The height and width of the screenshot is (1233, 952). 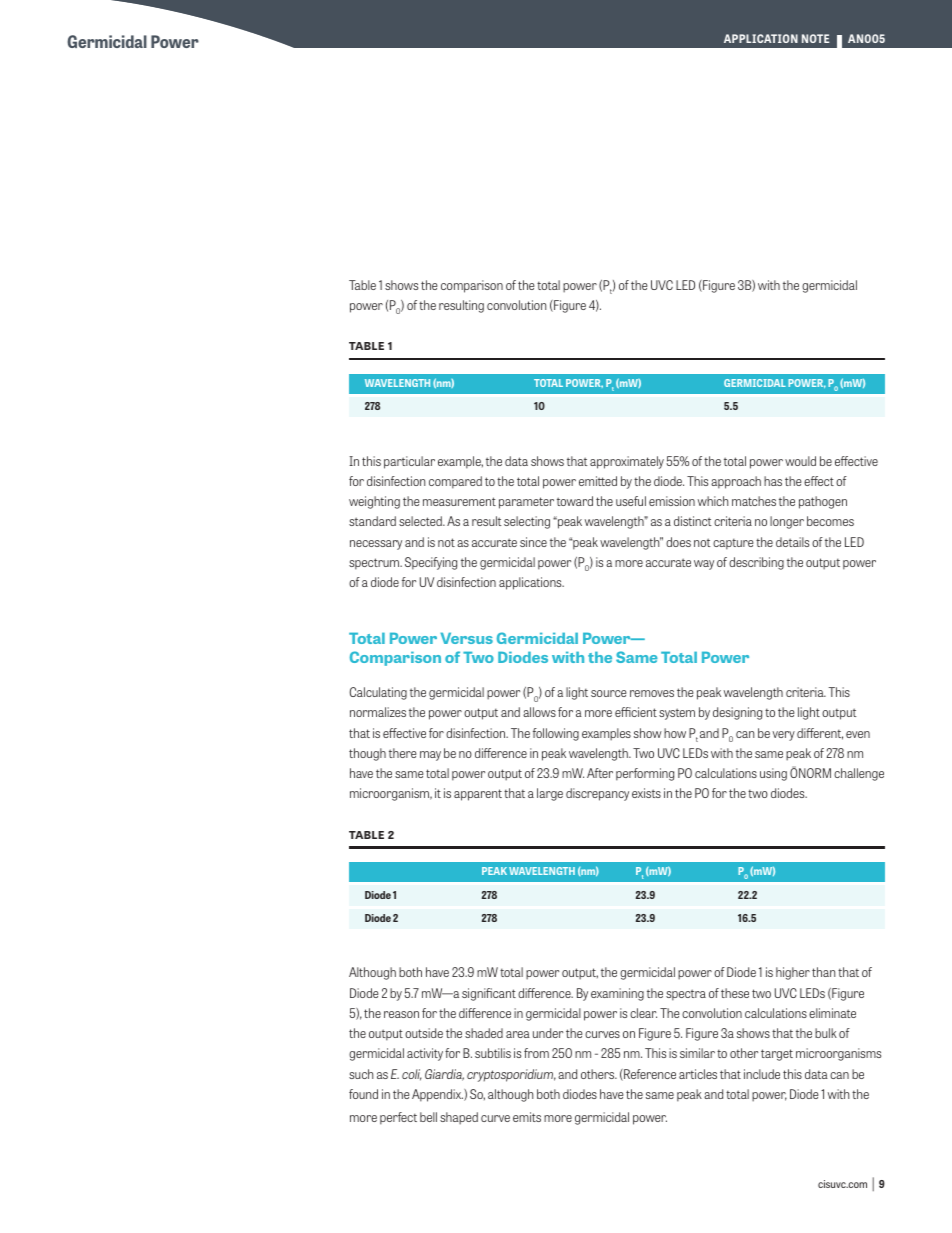 I want to click on would, so click(x=800, y=461).
